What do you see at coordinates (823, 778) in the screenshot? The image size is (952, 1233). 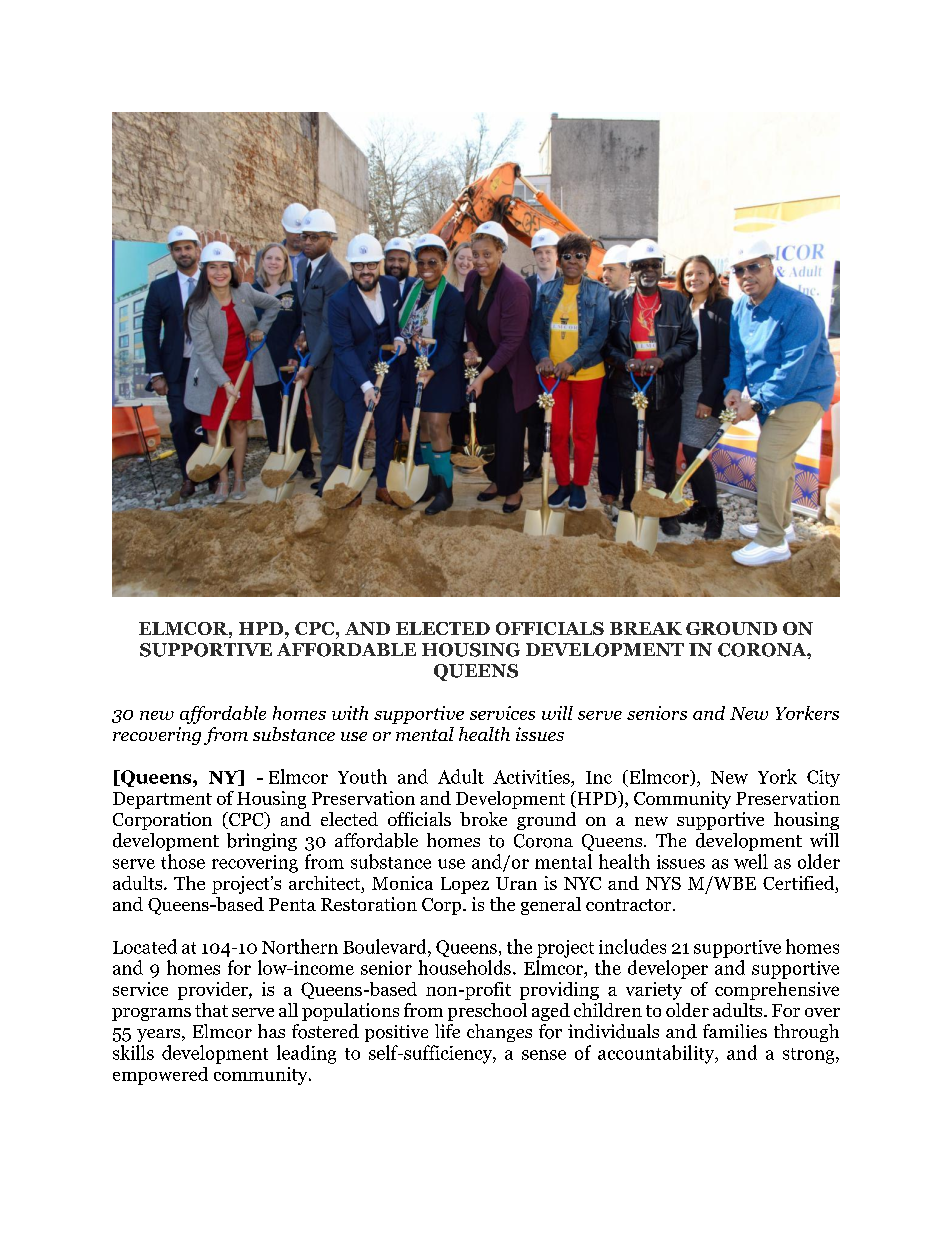 I see `City` at bounding box center [823, 778].
